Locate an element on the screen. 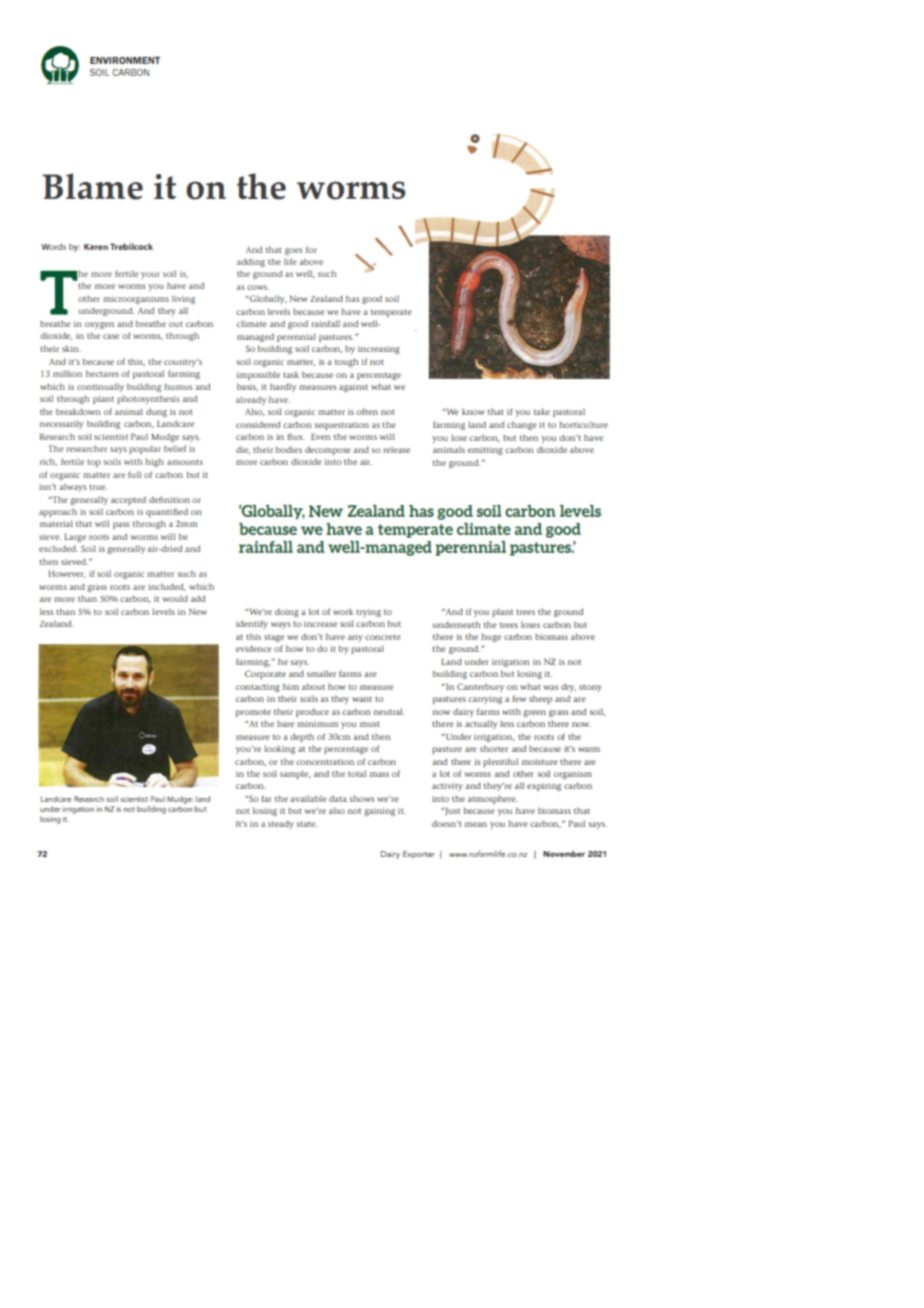  goes is located at coordinates (294, 251).
